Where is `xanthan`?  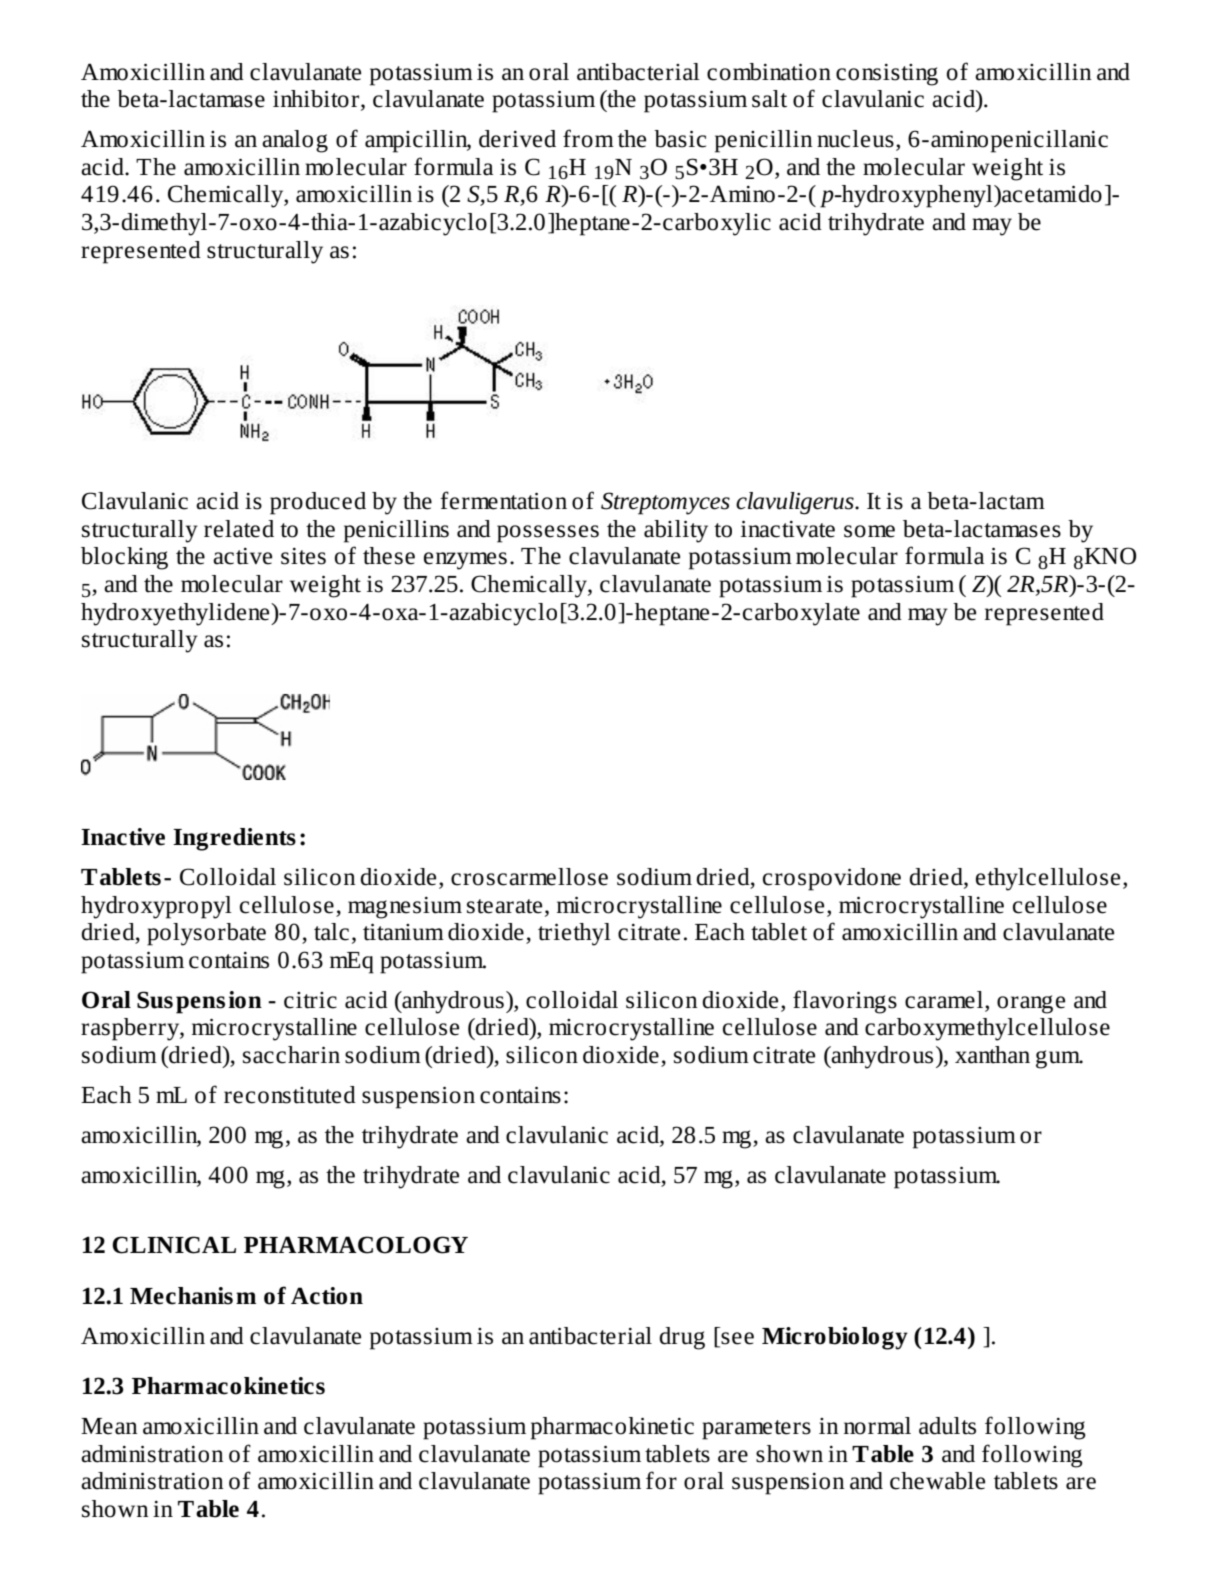 xanthan is located at coordinates (992, 1055).
